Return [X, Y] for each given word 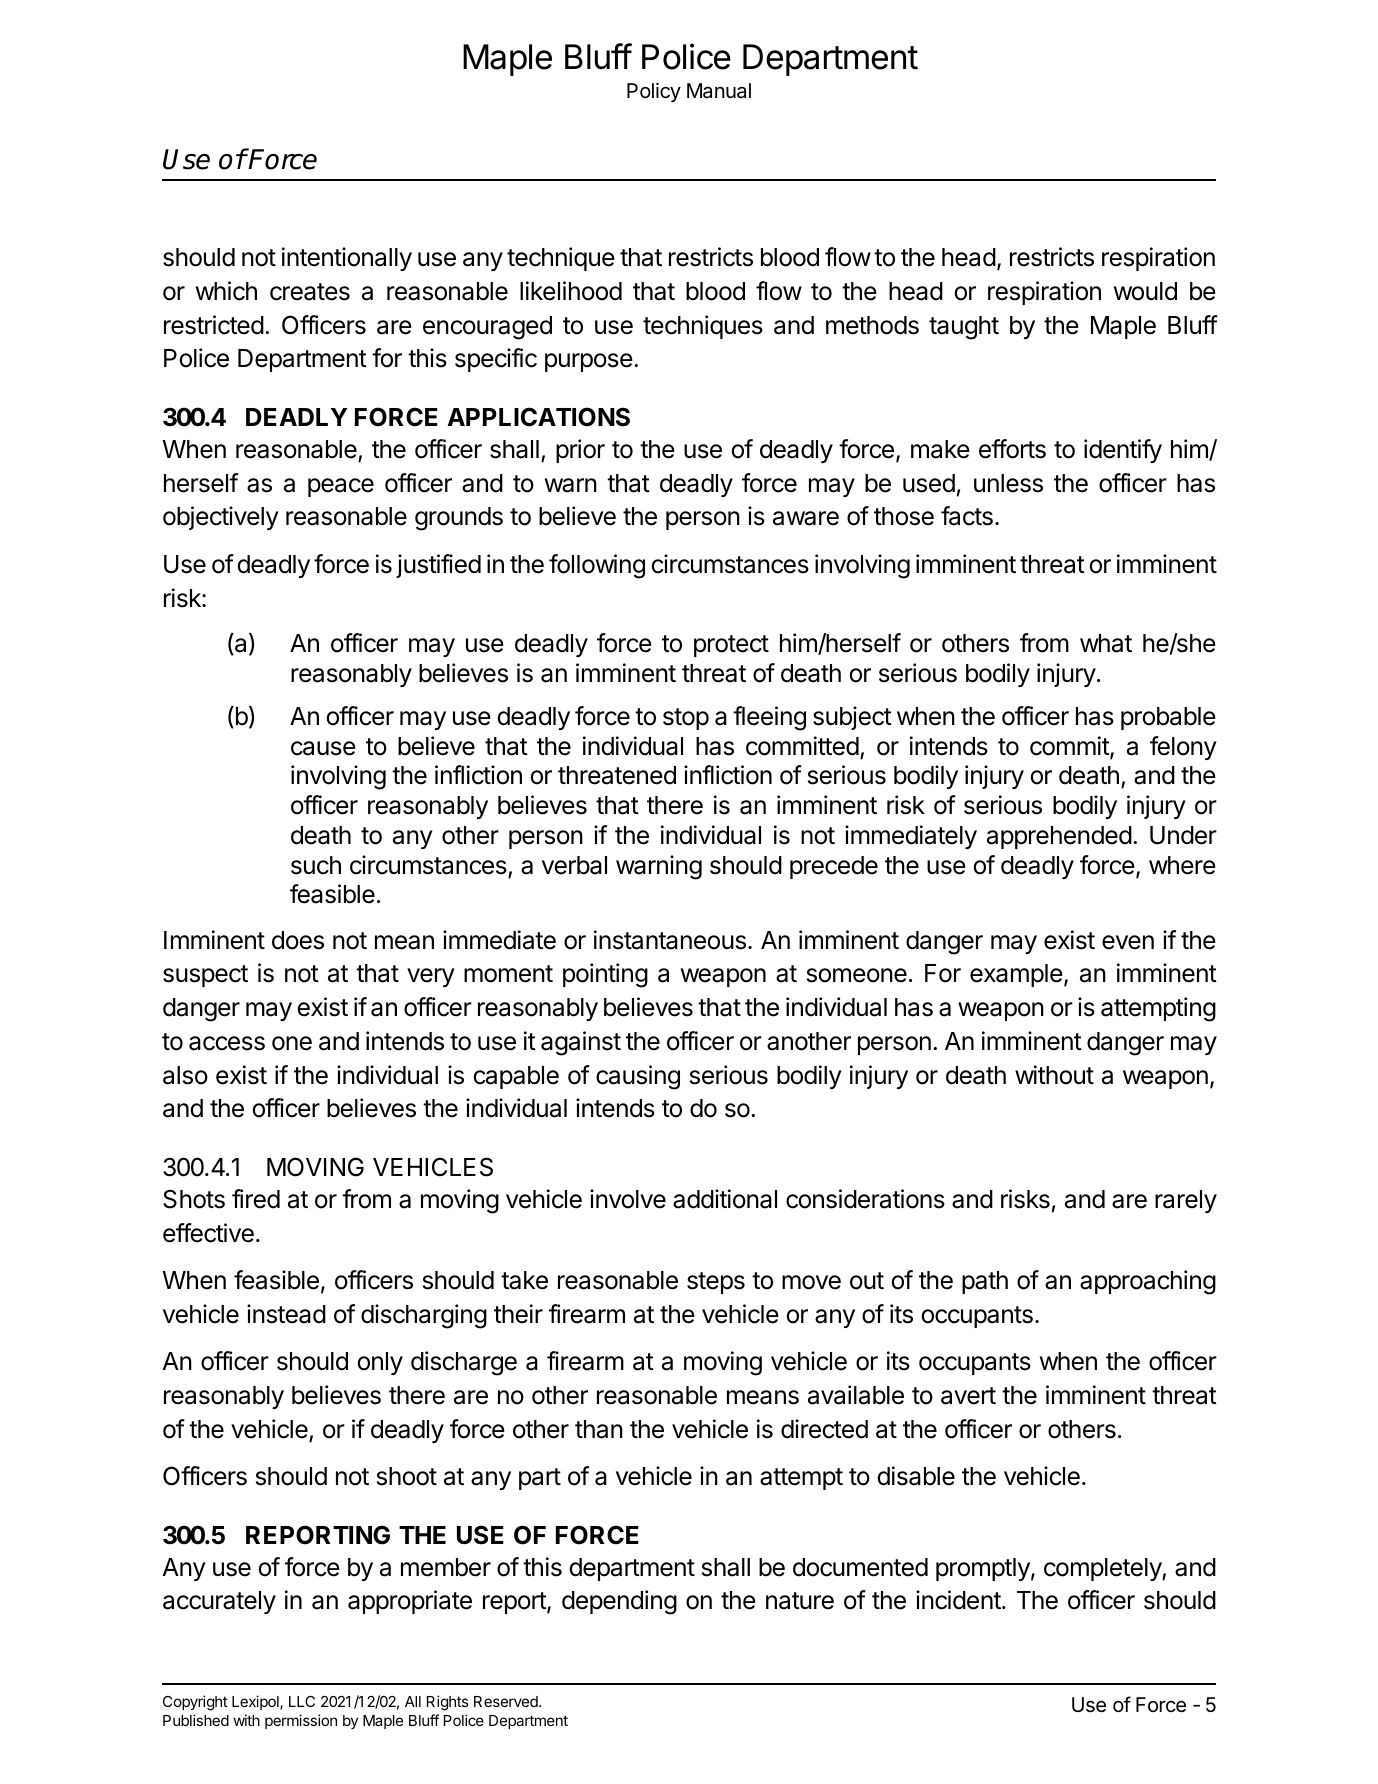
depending [619, 1602]
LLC [302, 1701]
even [1128, 942]
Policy [654, 92]
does [298, 940]
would [1145, 291]
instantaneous [670, 940]
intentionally [347, 259]
